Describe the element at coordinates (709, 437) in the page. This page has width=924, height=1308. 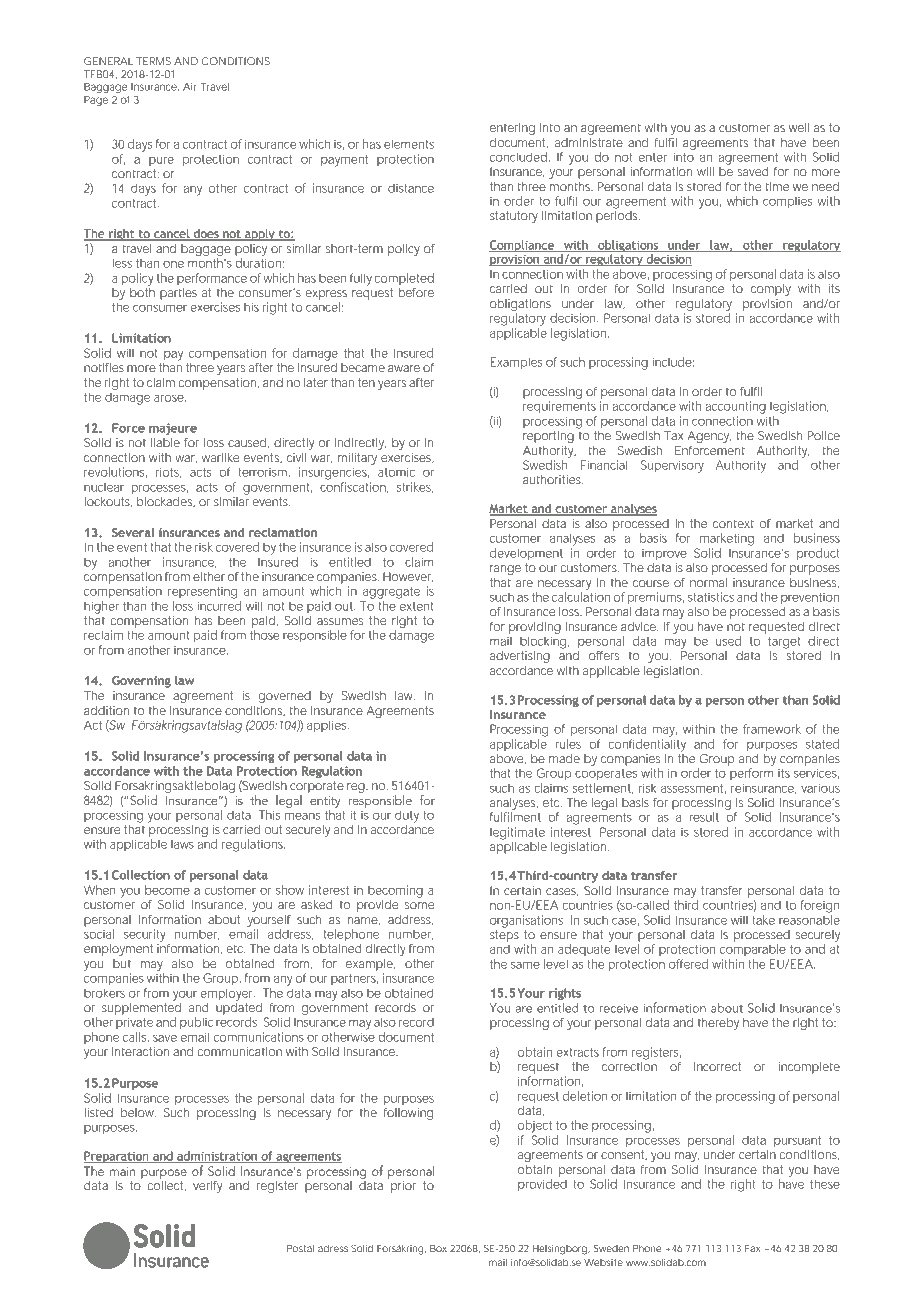
I see `Agency` at that location.
